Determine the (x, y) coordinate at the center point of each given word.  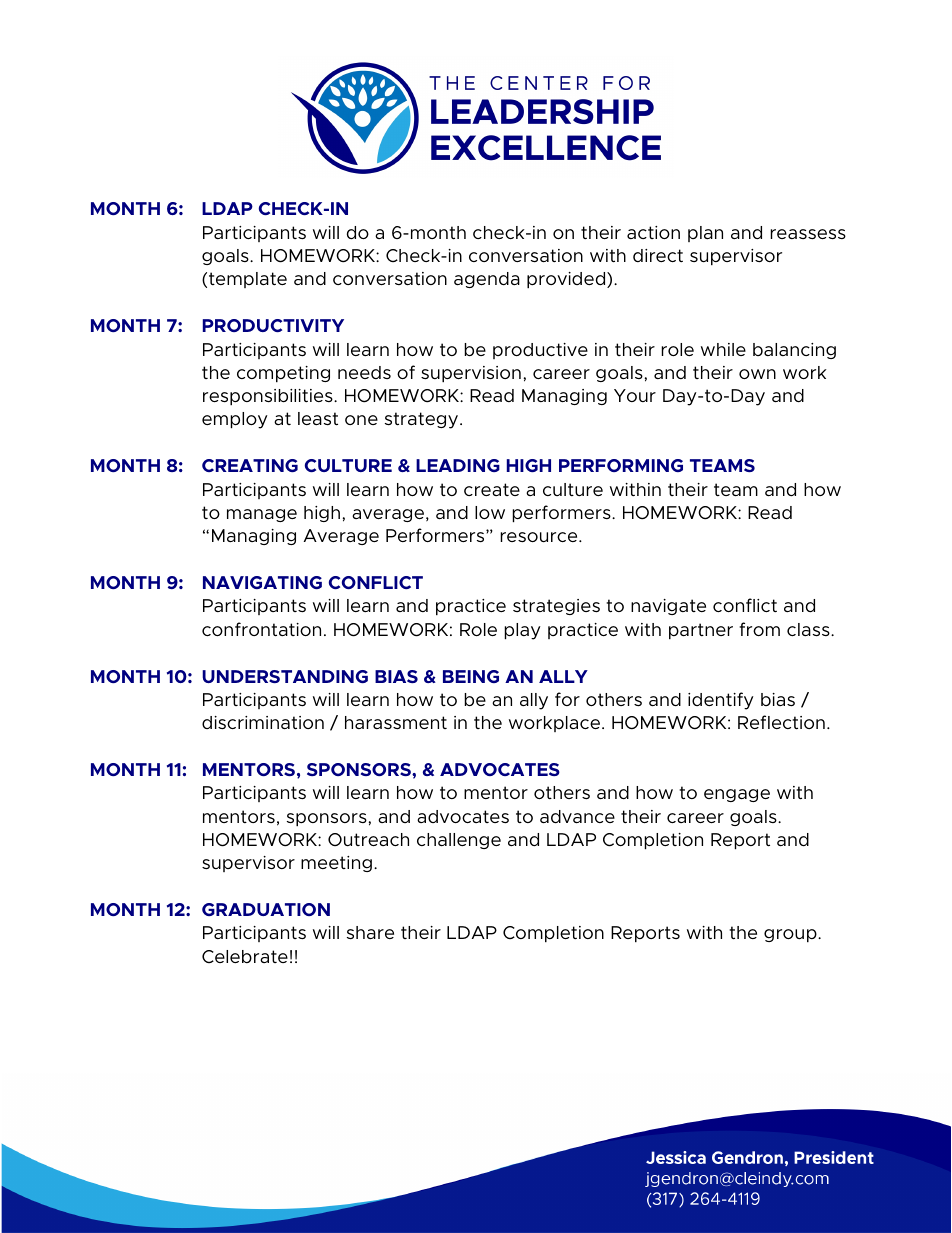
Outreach (368, 840)
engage (737, 795)
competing (283, 374)
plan (705, 234)
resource (540, 537)
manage (262, 515)
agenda (487, 280)
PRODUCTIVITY (273, 325)
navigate (668, 607)
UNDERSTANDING (285, 676)
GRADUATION (266, 909)
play (522, 631)
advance (577, 817)
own (757, 374)
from (759, 629)
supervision (471, 374)
